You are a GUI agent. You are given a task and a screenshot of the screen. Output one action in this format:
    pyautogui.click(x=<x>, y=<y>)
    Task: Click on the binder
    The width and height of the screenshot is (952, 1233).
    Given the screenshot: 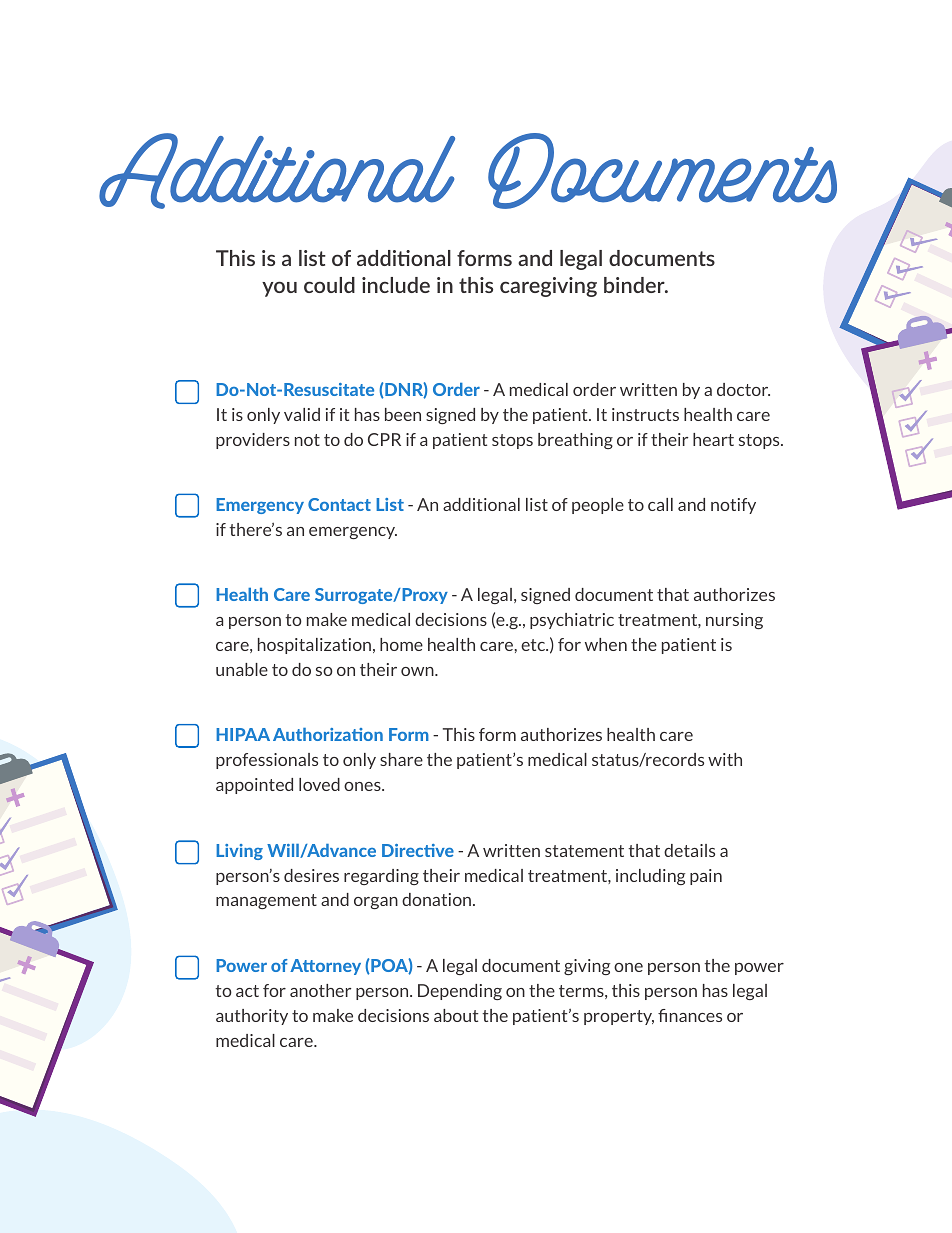 What is the action you would take?
    pyautogui.click(x=635, y=285)
